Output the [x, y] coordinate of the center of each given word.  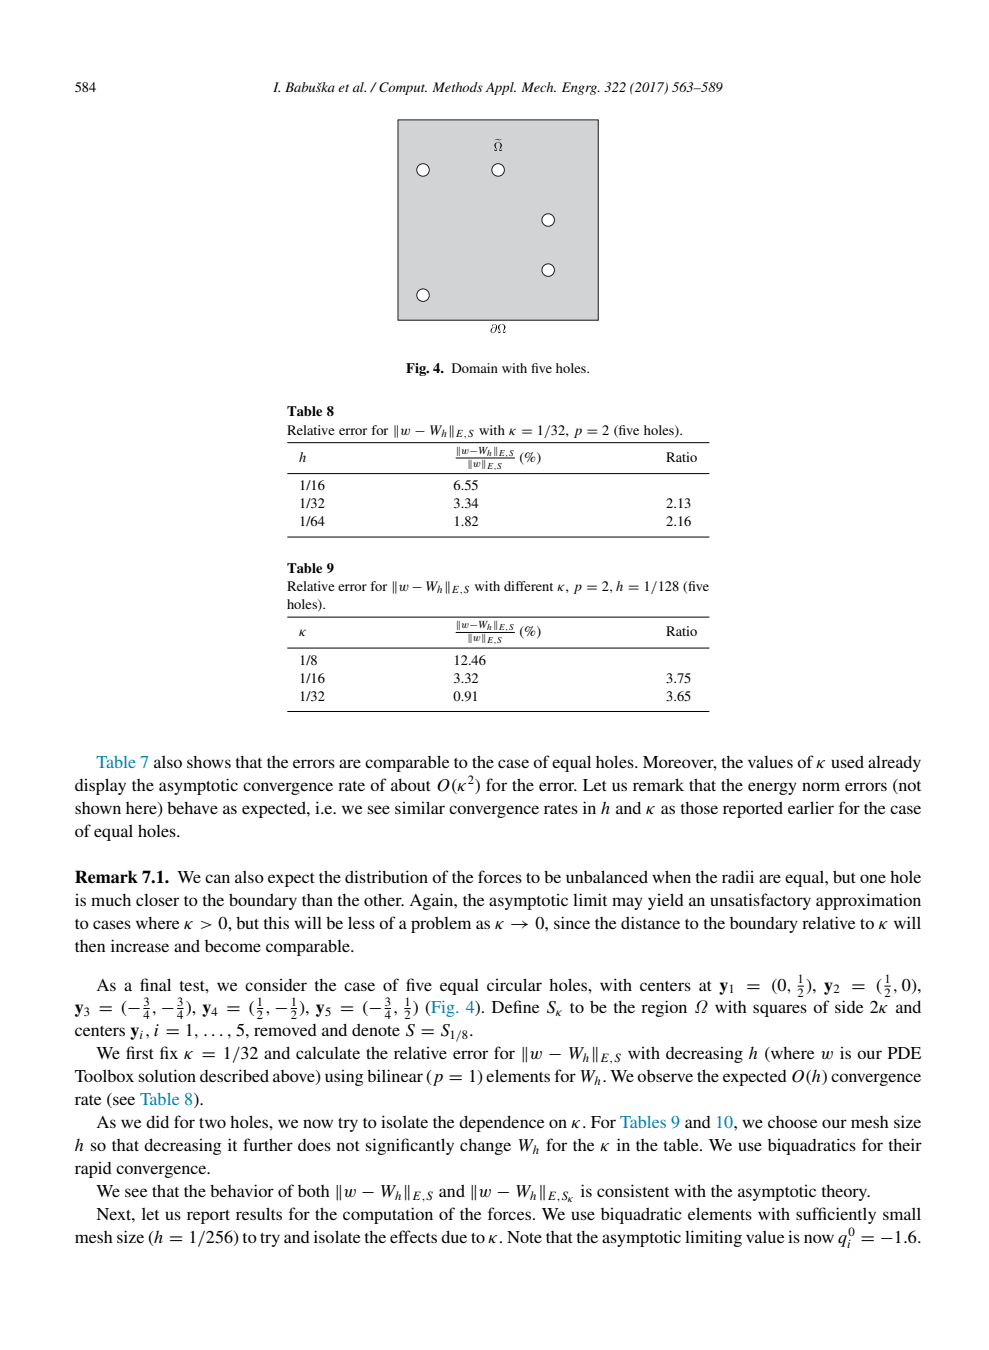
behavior [242, 1190]
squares [780, 1010]
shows [209, 762]
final [155, 984]
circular [514, 984]
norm [821, 786]
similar [420, 807]
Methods [457, 87]
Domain [475, 368]
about [411, 785]
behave [192, 808]
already [894, 763]
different [528, 586]
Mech [538, 87]
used [847, 761]
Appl [500, 88]
